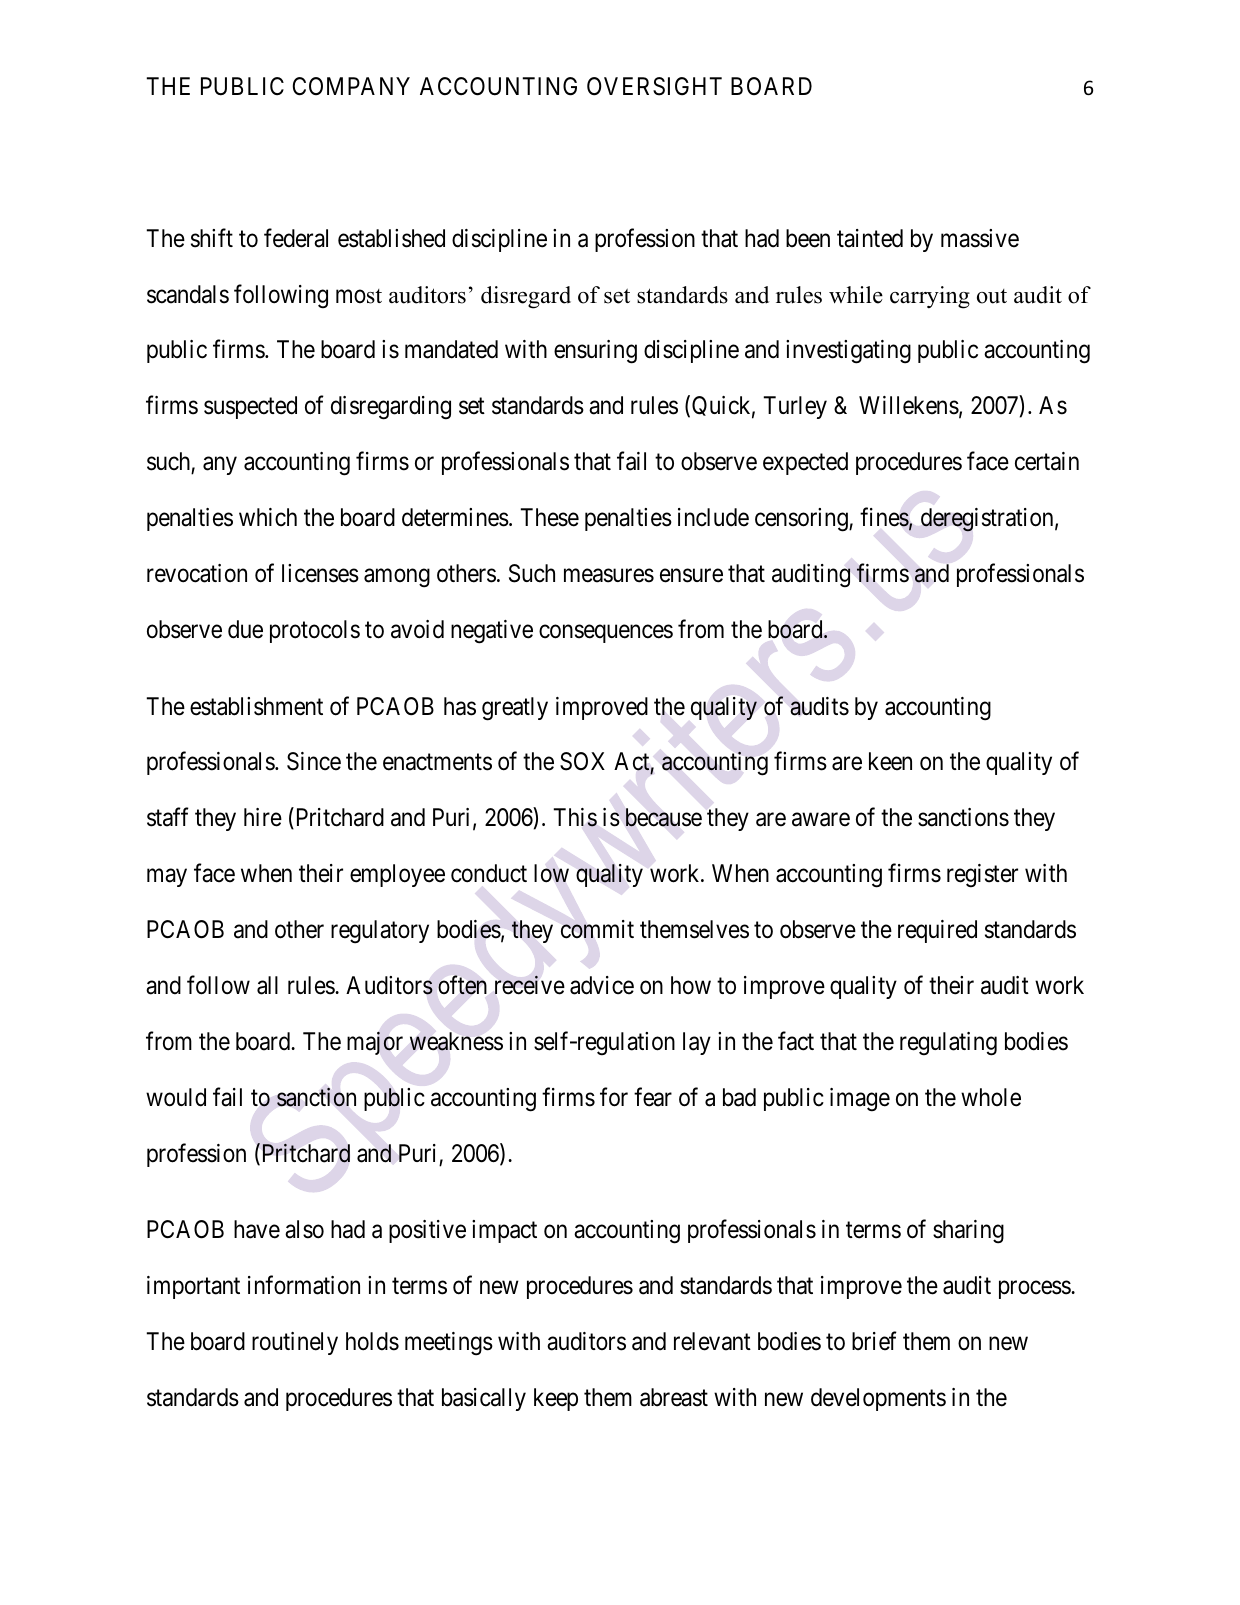 The image size is (1240, 1605). I want to click on due, so click(245, 629).
